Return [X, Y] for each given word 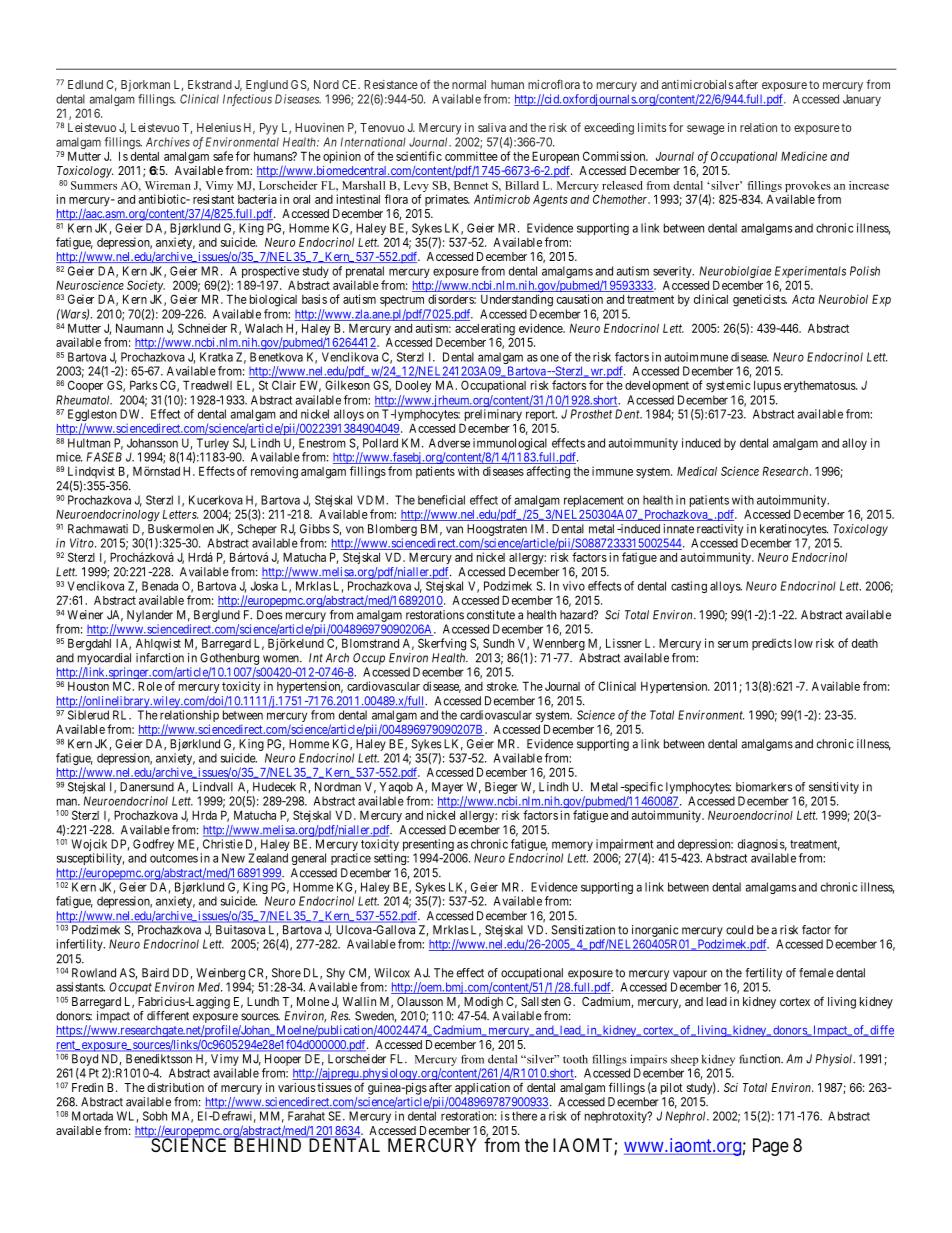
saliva [492, 127]
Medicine [804, 156]
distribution [175, 1087]
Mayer [447, 788]
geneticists [760, 300]
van [454, 530]
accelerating [485, 330]
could [739, 930]
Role [150, 686]
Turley [213, 445]
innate [678, 529]
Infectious [247, 100]
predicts [772, 644]
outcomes [174, 858]
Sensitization [583, 930]
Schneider [202, 328]
